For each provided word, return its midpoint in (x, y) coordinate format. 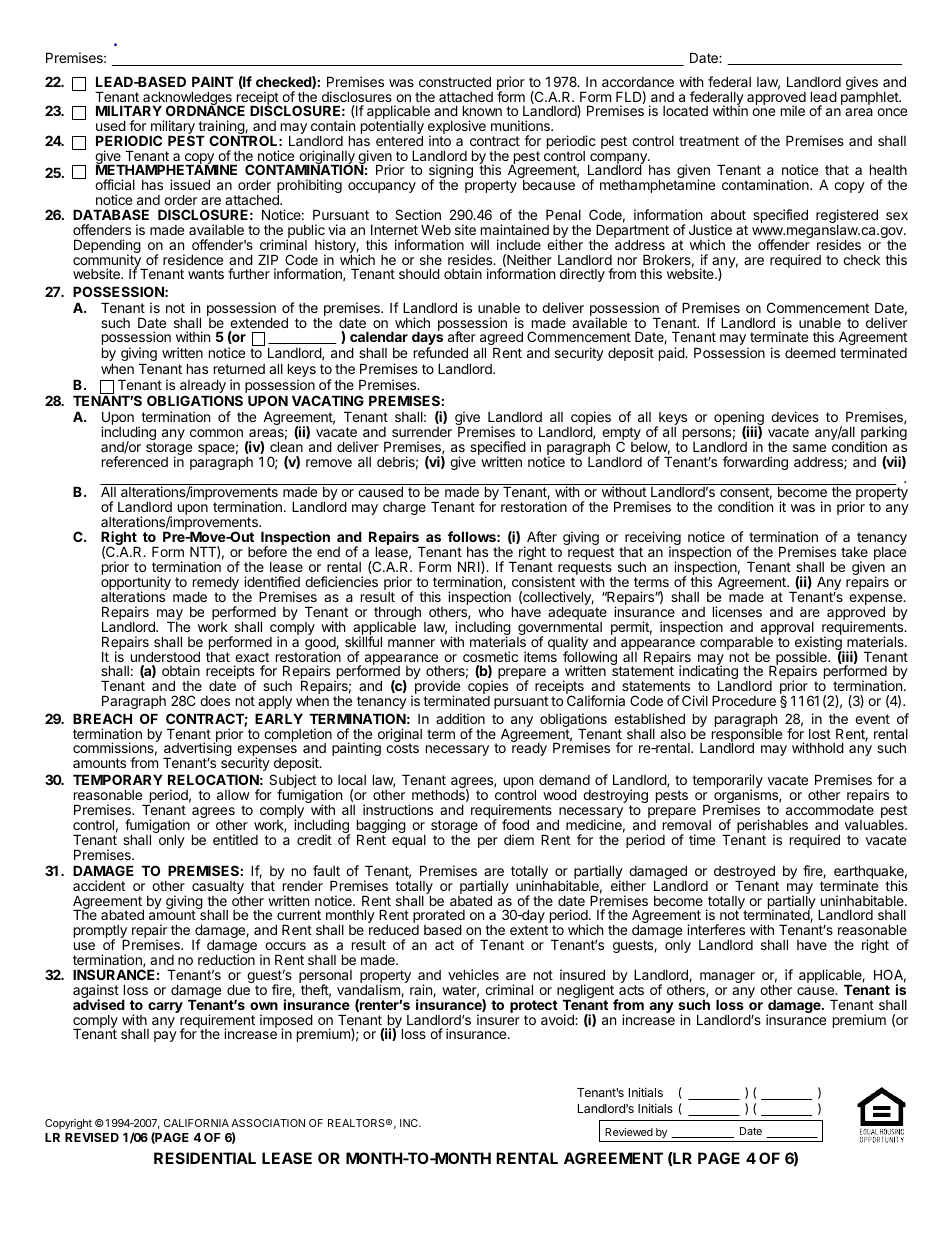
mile (793, 110)
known (482, 110)
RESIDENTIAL (205, 1158)
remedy (216, 584)
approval (787, 630)
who (491, 612)
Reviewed (629, 1132)
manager (727, 977)
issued (190, 184)
